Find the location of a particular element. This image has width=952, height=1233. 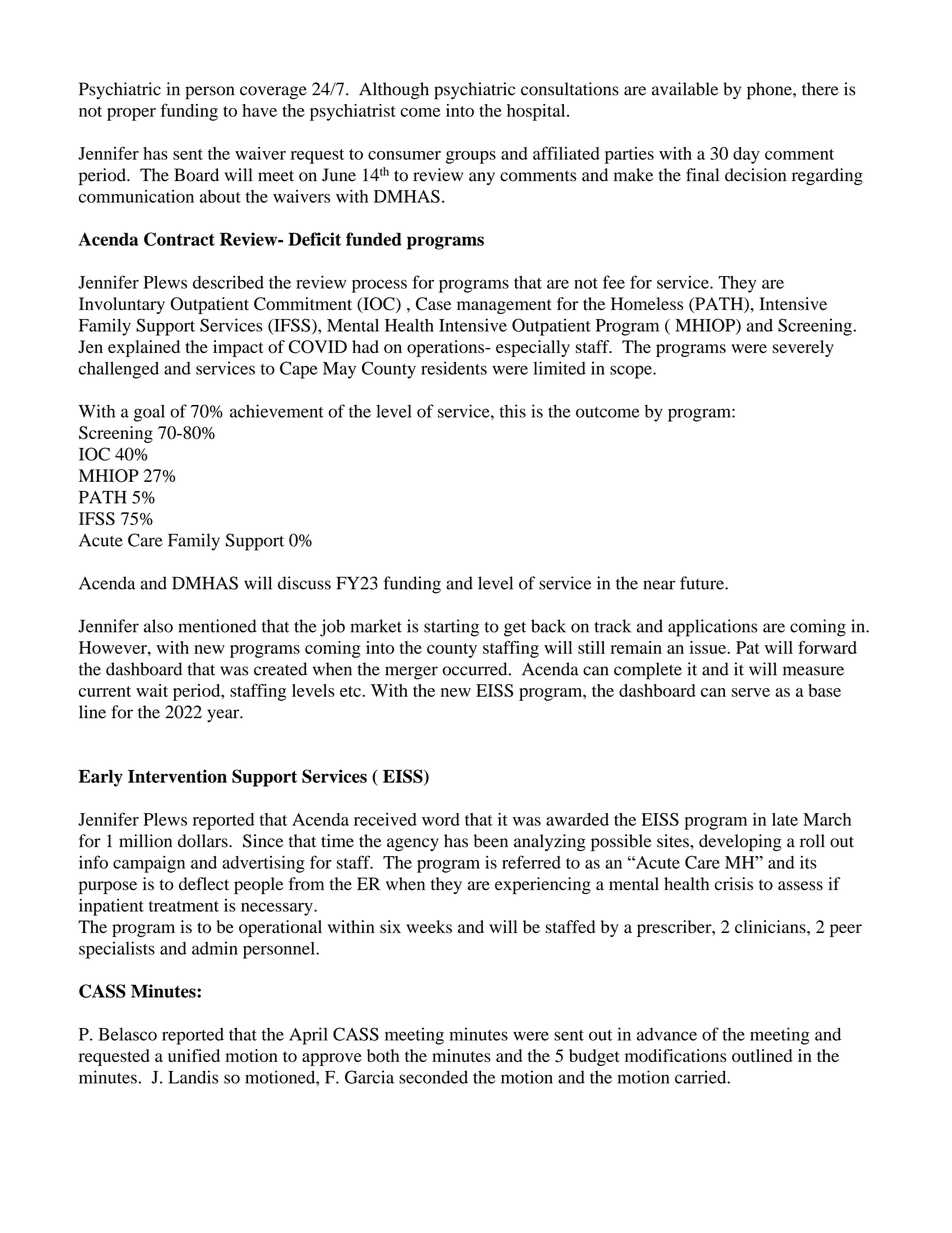

phone is located at coordinates (770, 91).
